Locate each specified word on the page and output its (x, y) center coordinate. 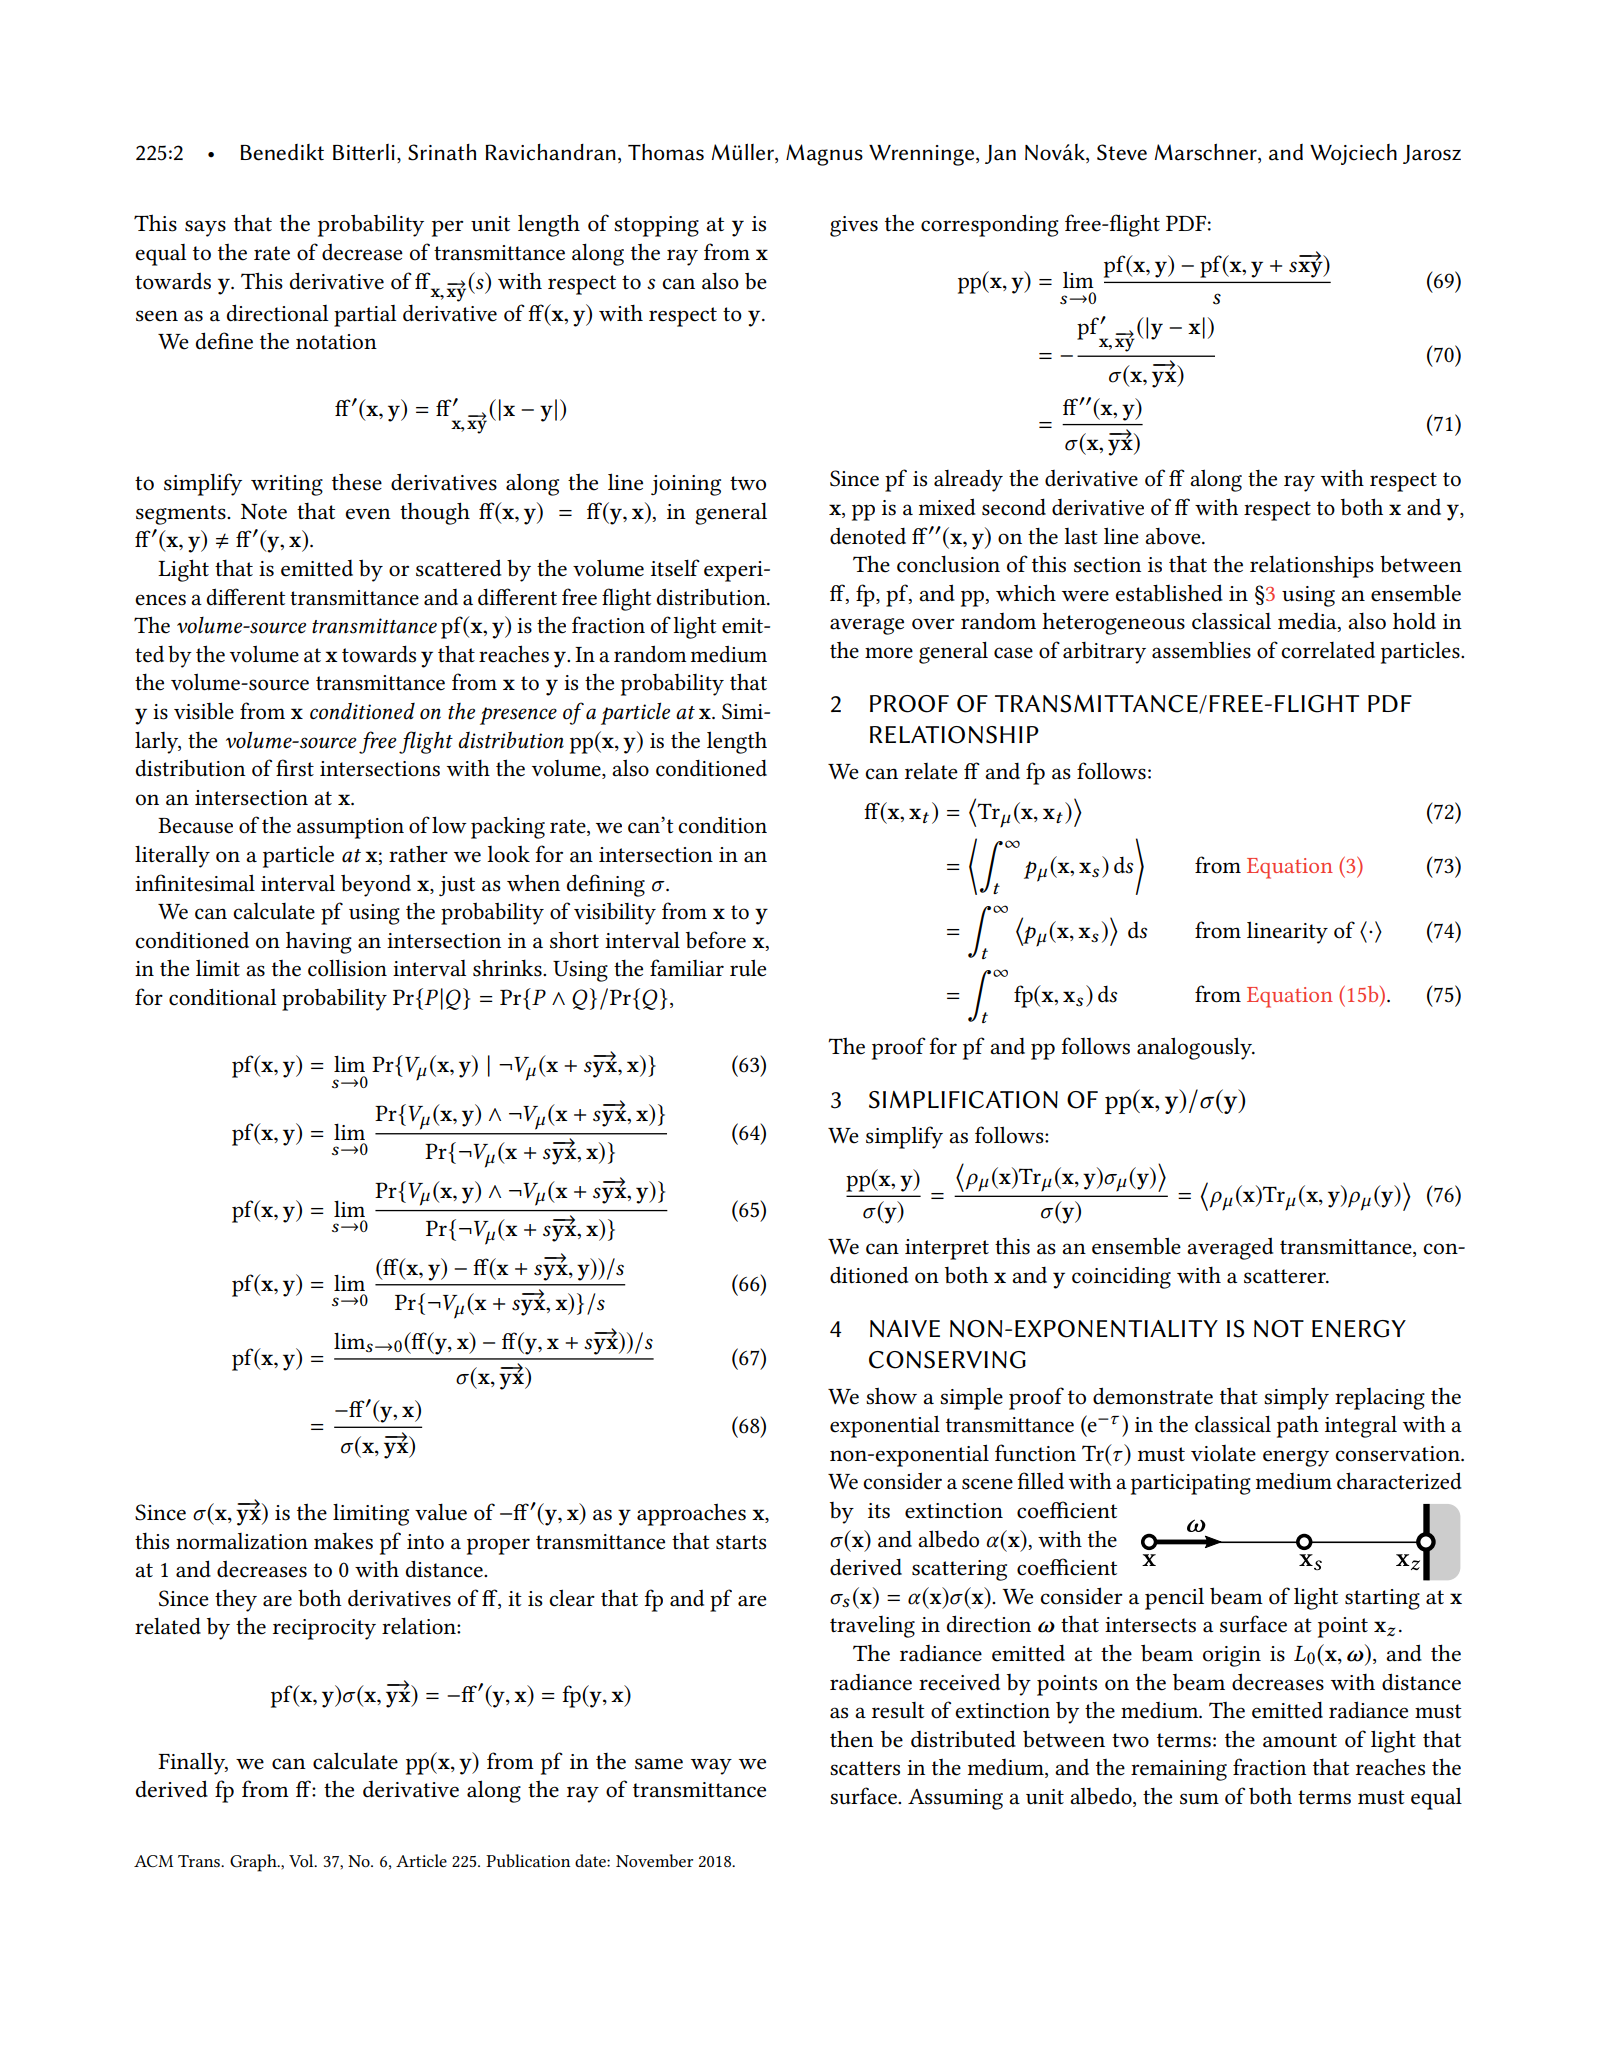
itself (675, 568)
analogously (1196, 1048)
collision (347, 968)
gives (854, 226)
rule (748, 968)
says (205, 228)
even (368, 514)
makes (343, 1541)
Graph (254, 1863)
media (1308, 622)
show (891, 1396)
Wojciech (1353, 154)
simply (1296, 1398)
